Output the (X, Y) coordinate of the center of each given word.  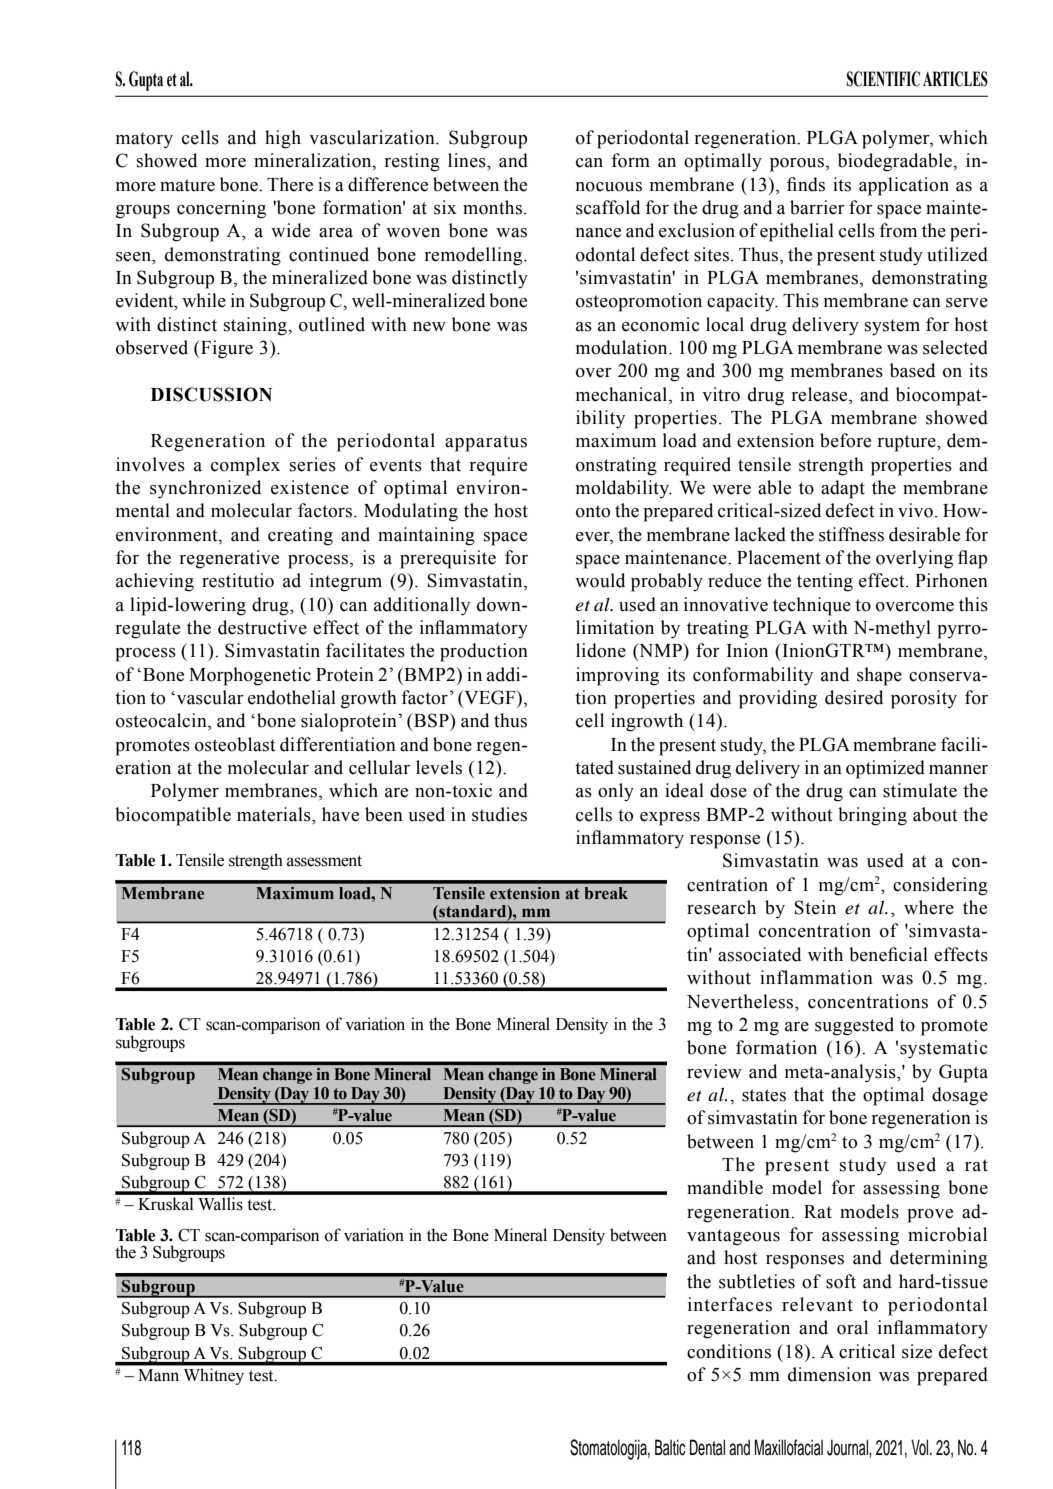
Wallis (220, 1204)
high (283, 139)
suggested (854, 1026)
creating (300, 536)
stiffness (851, 534)
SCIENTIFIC (883, 79)
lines (468, 160)
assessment (324, 861)
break (606, 893)
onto (593, 511)
